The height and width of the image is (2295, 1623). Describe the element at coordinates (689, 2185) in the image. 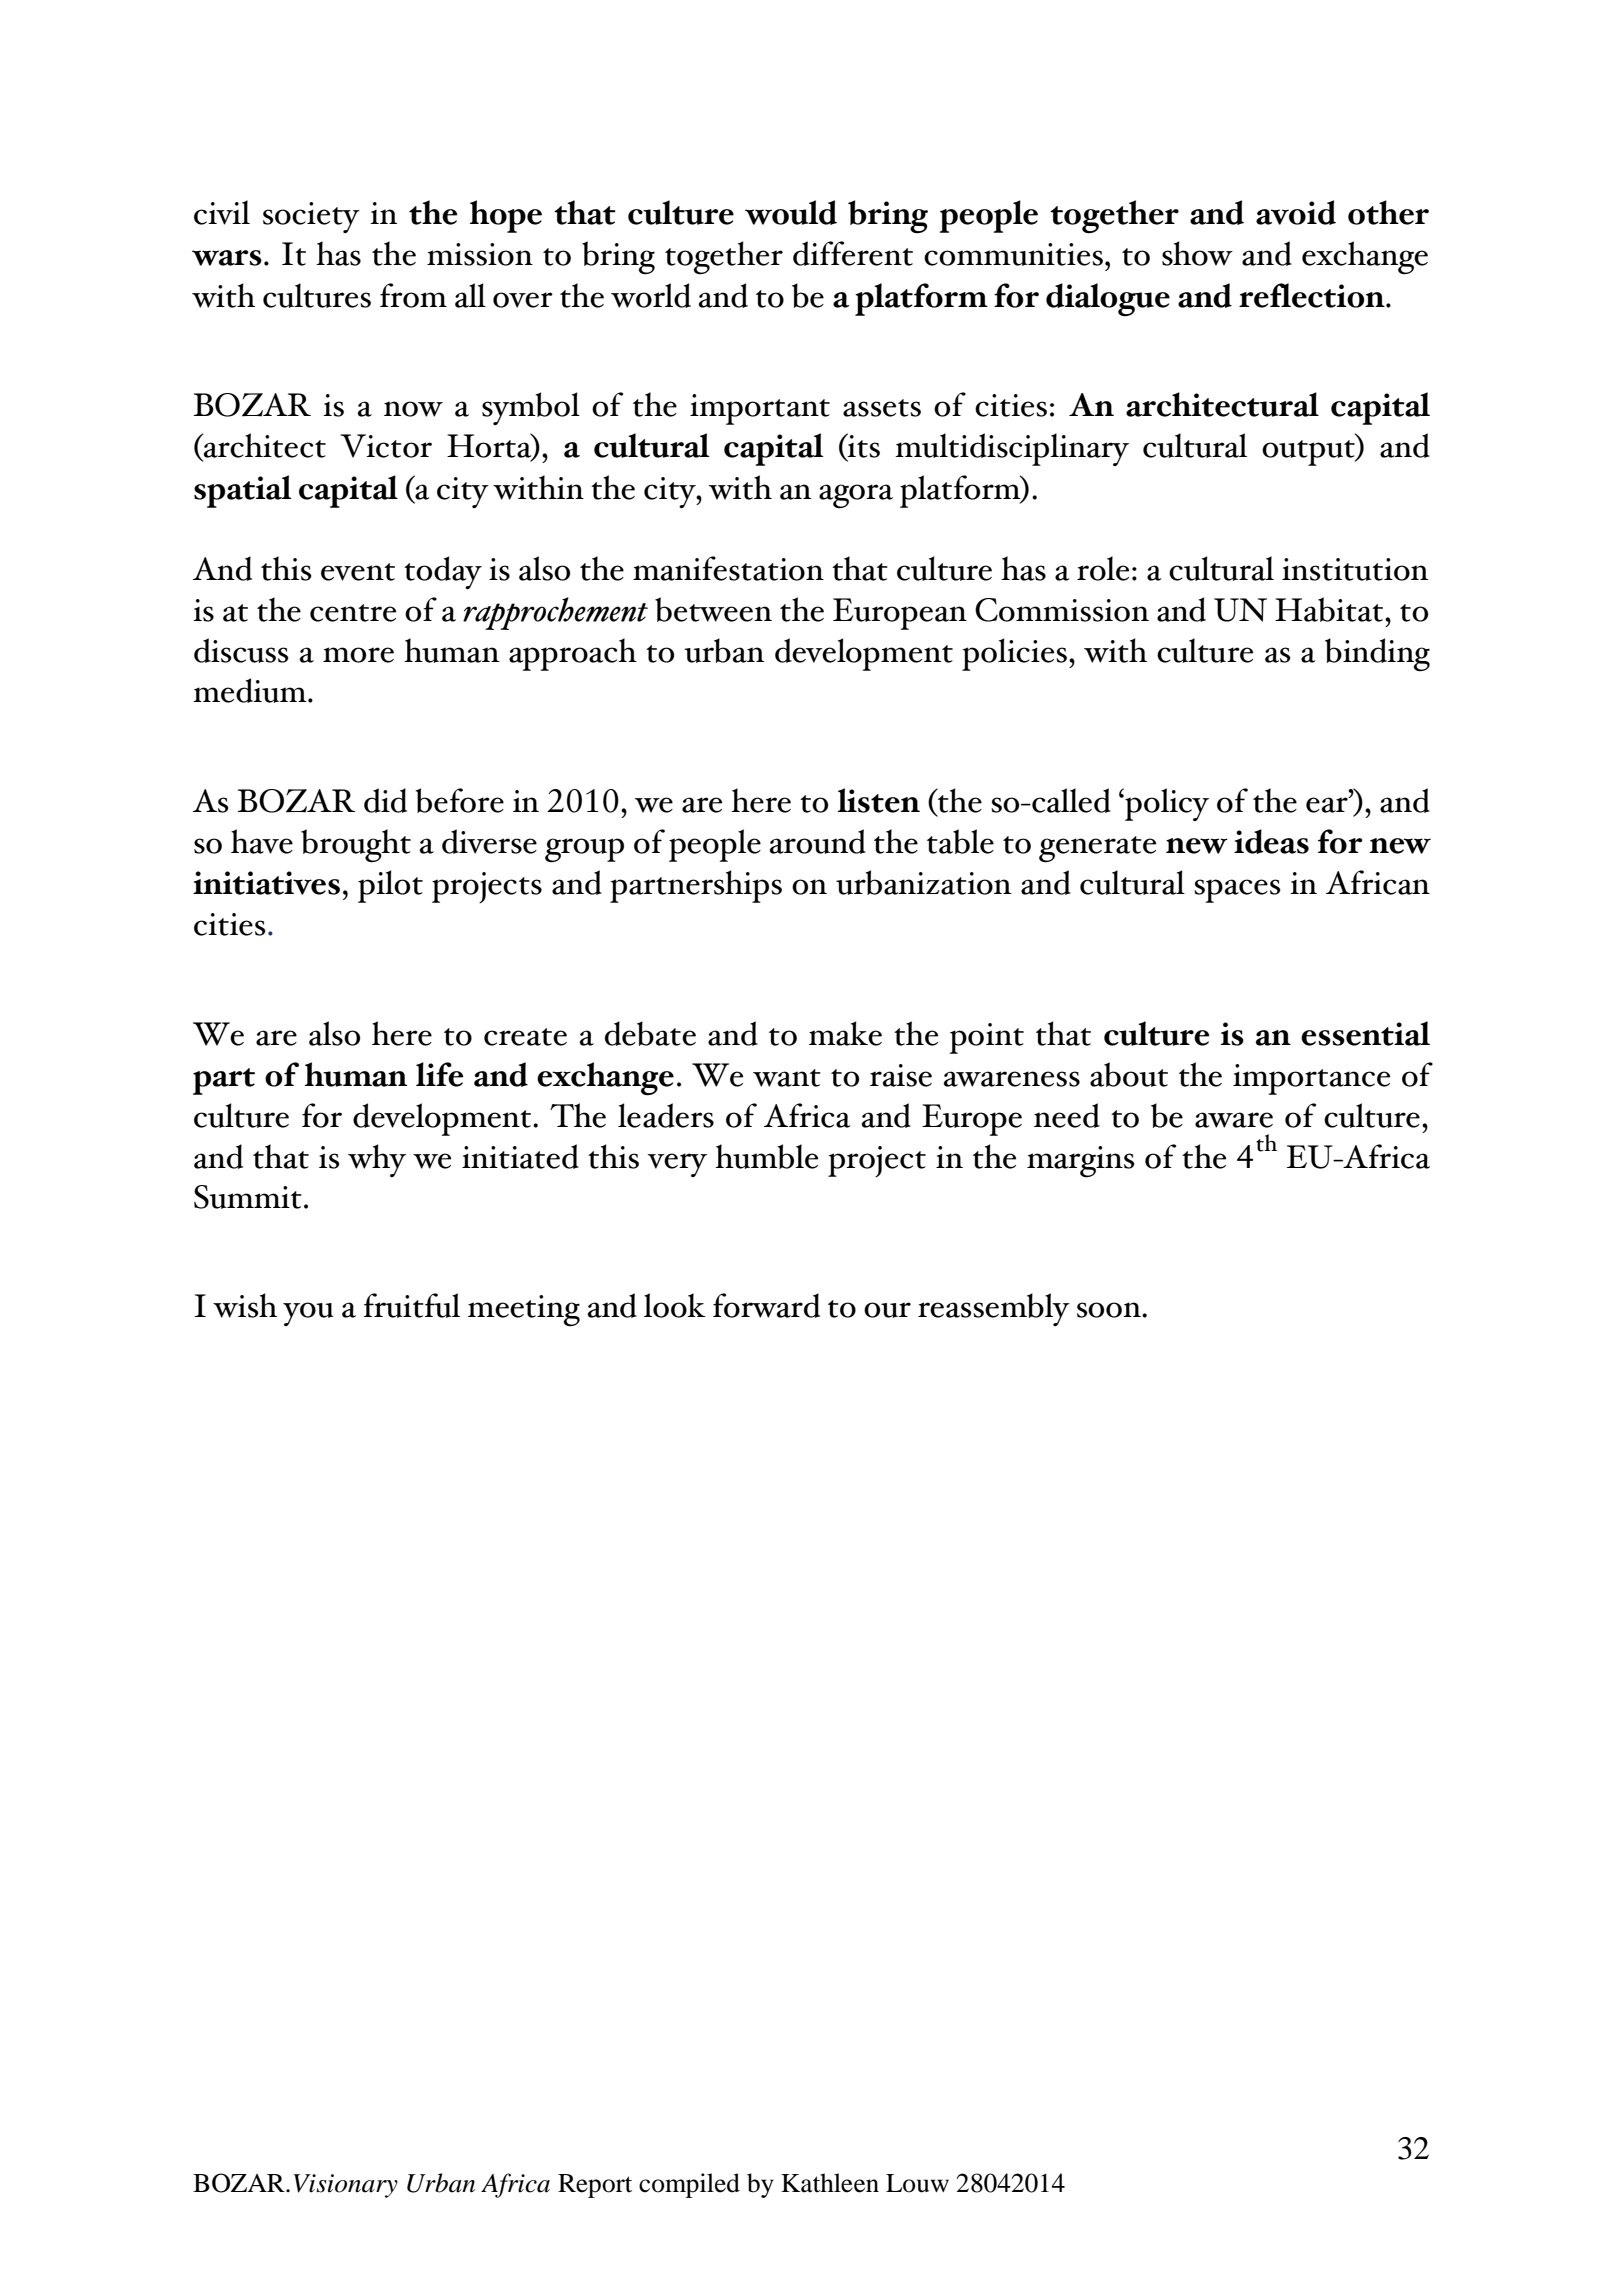

I see `compiled` at that location.
